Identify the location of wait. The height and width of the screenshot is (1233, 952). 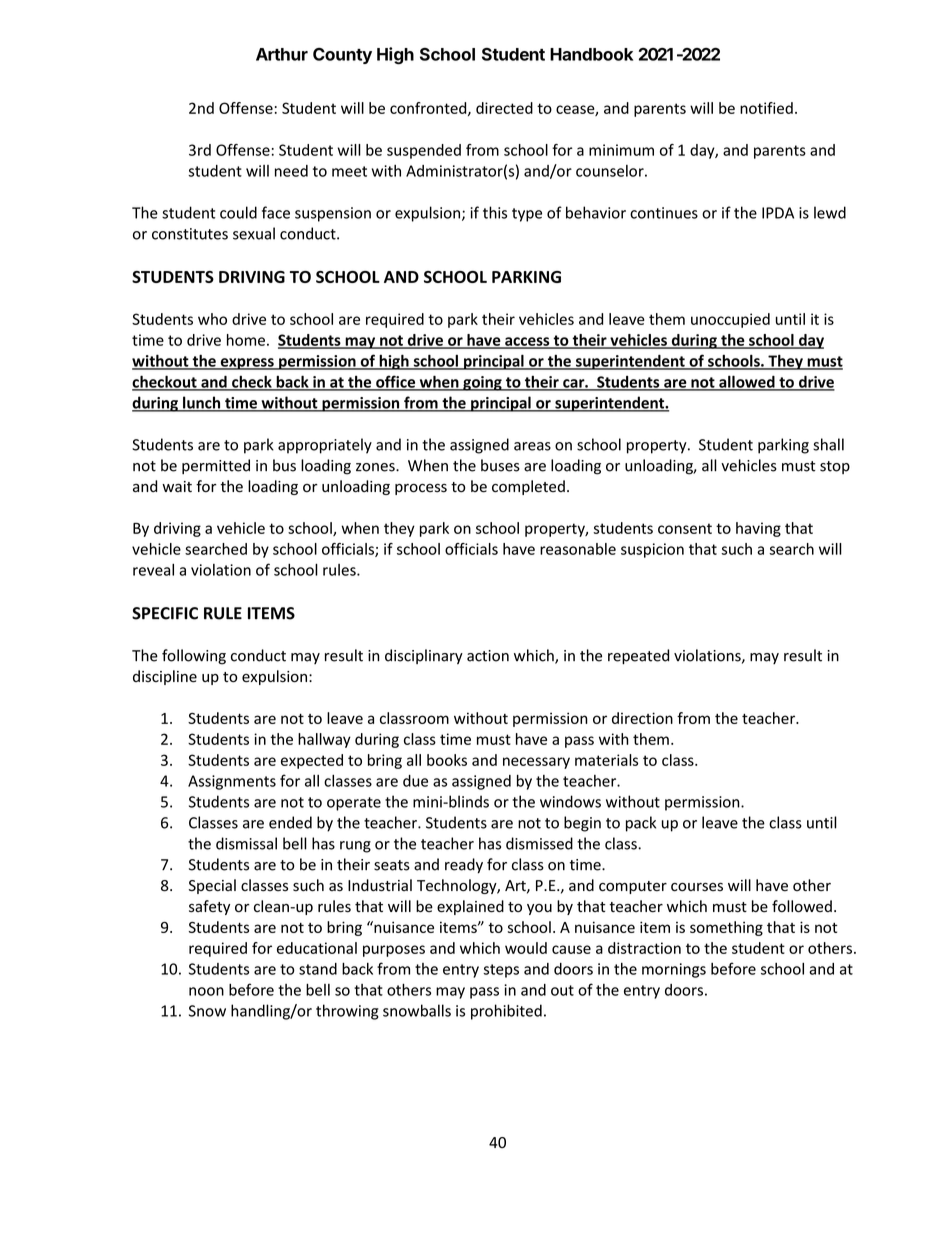
(177, 486).
